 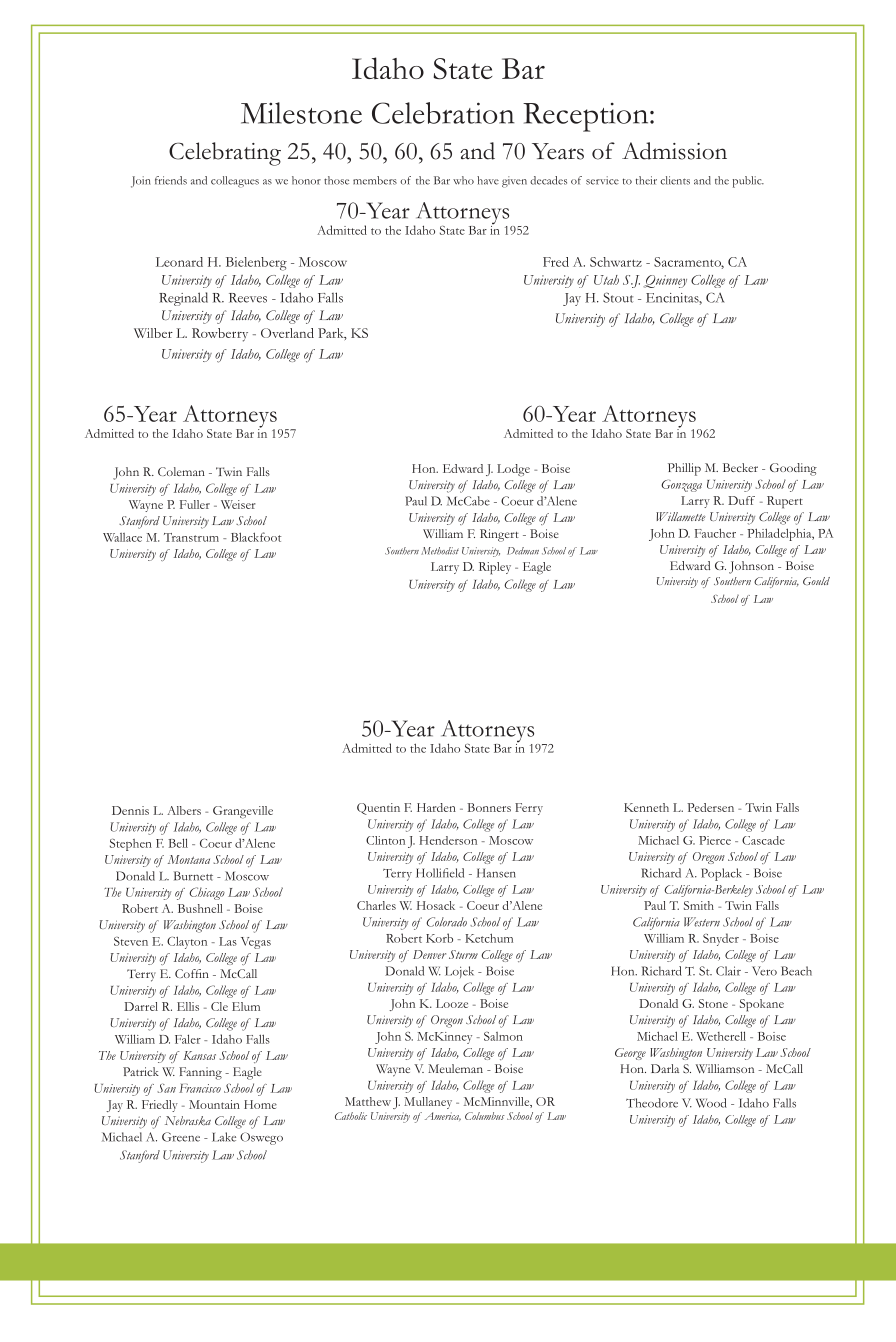 I want to click on Gould, so click(x=816, y=581).
